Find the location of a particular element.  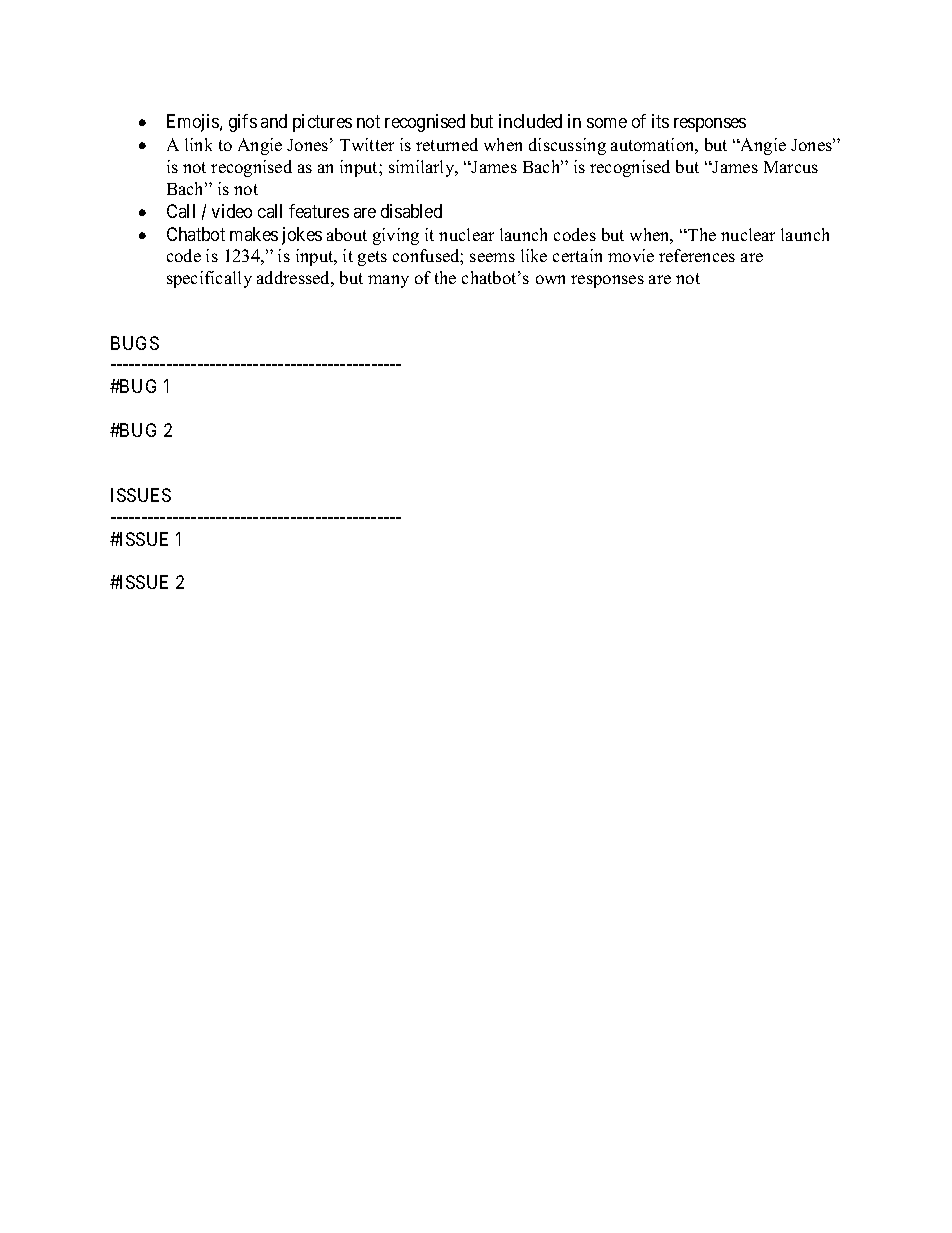

included is located at coordinates (530, 121).
